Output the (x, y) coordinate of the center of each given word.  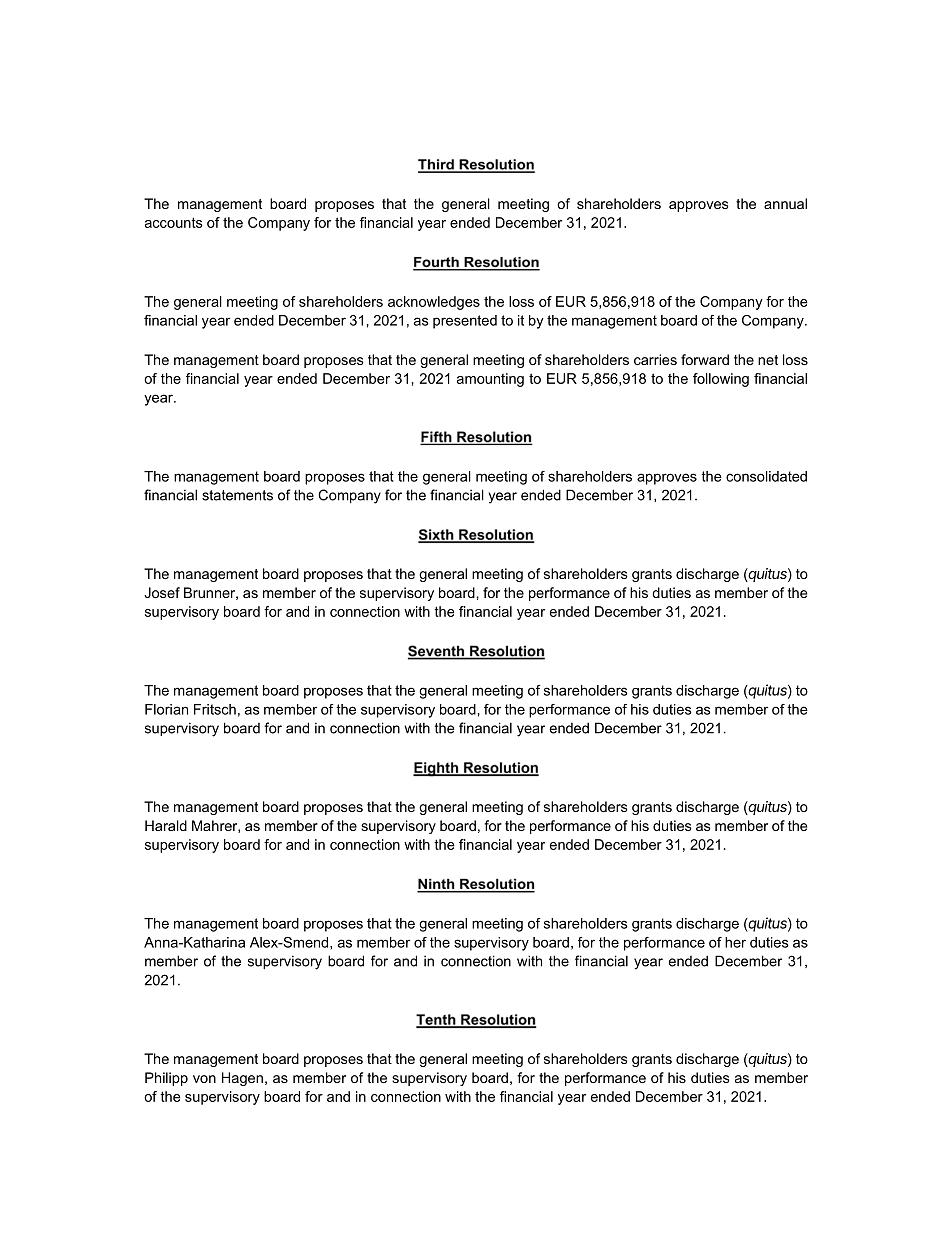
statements (237, 495)
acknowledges (434, 303)
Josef (162, 592)
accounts (174, 222)
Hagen (242, 1079)
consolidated (766, 476)
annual (785, 203)
